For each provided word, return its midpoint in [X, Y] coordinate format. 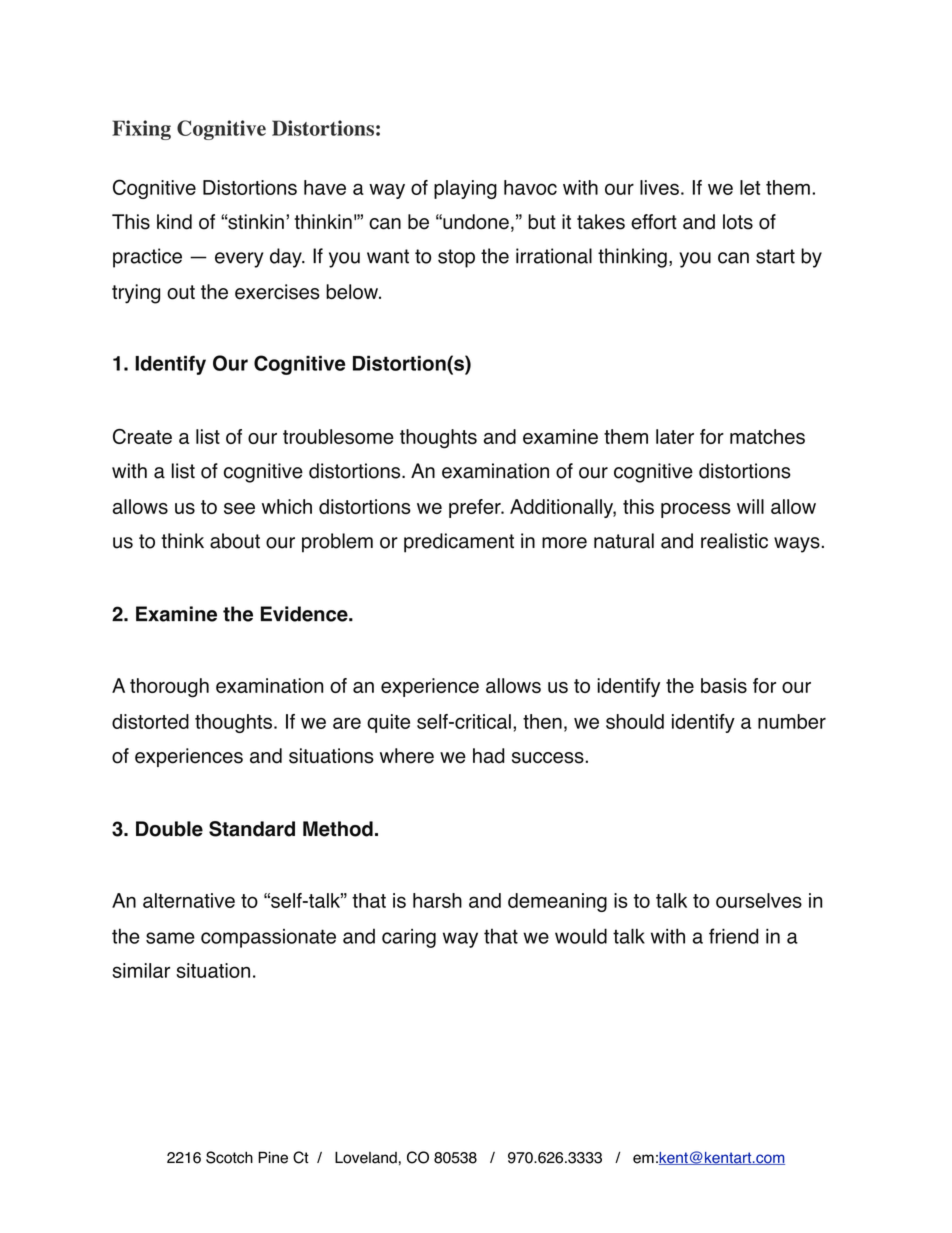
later [675, 436]
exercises [277, 292]
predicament [459, 543]
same [170, 938]
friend [734, 936]
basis [724, 685]
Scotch [229, 1157]
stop [456, 258]
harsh [437, 900]
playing [465, 189]
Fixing [141, 130]
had [489, 756]
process [696, 510]
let [750, 187]
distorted [150, 721]
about [235, 541]
